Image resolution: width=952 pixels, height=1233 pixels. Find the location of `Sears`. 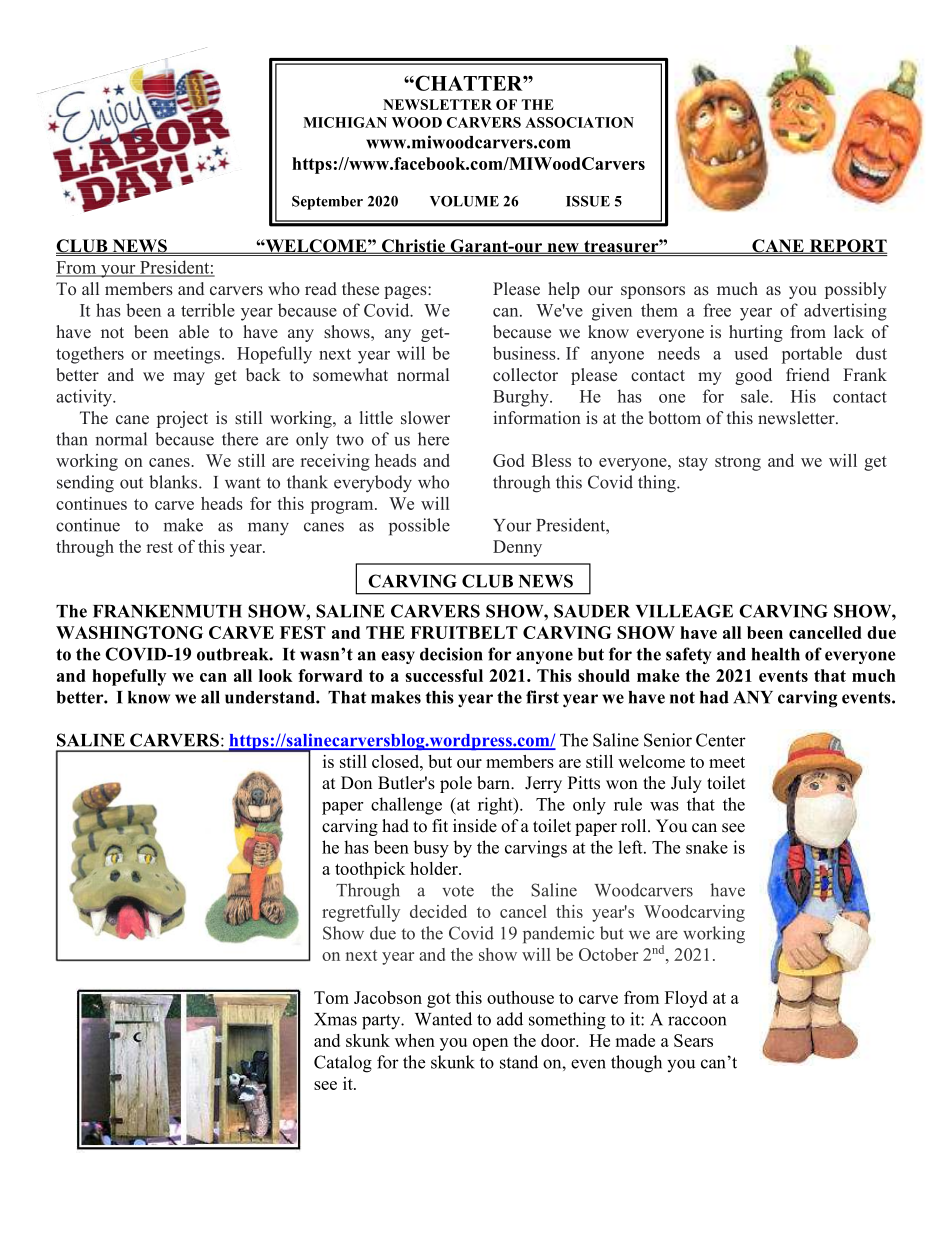

Sears is located at coordinates (693, 1040).
